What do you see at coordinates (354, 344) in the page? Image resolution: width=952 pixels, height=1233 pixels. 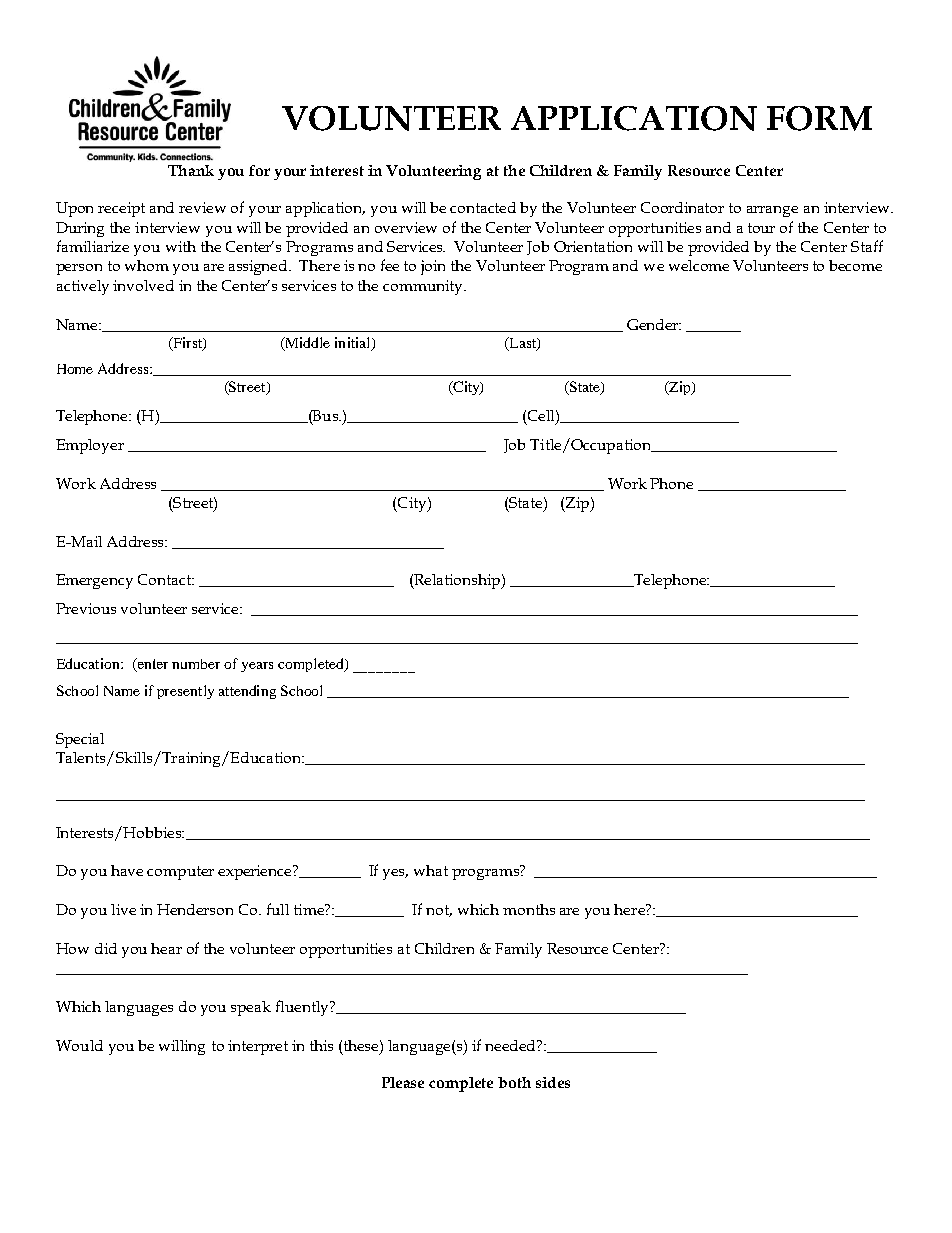 I see `initial` at bounding box center [354, 344].
